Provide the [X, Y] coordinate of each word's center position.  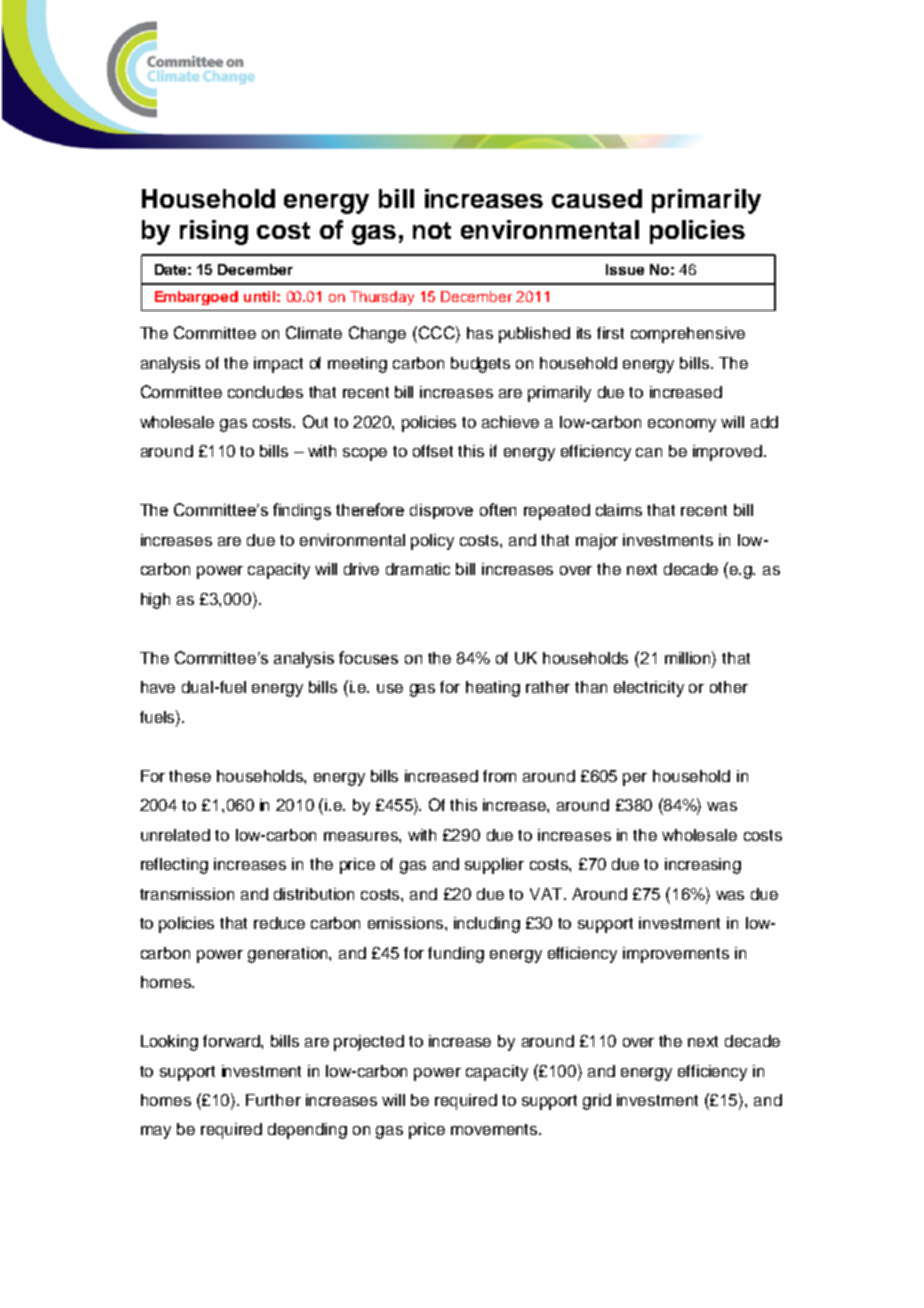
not [432, 230]
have [158, 687]
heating [493, 689]
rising [214, 232]
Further [273, 1100]
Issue [625, 269]
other [729, 687]
